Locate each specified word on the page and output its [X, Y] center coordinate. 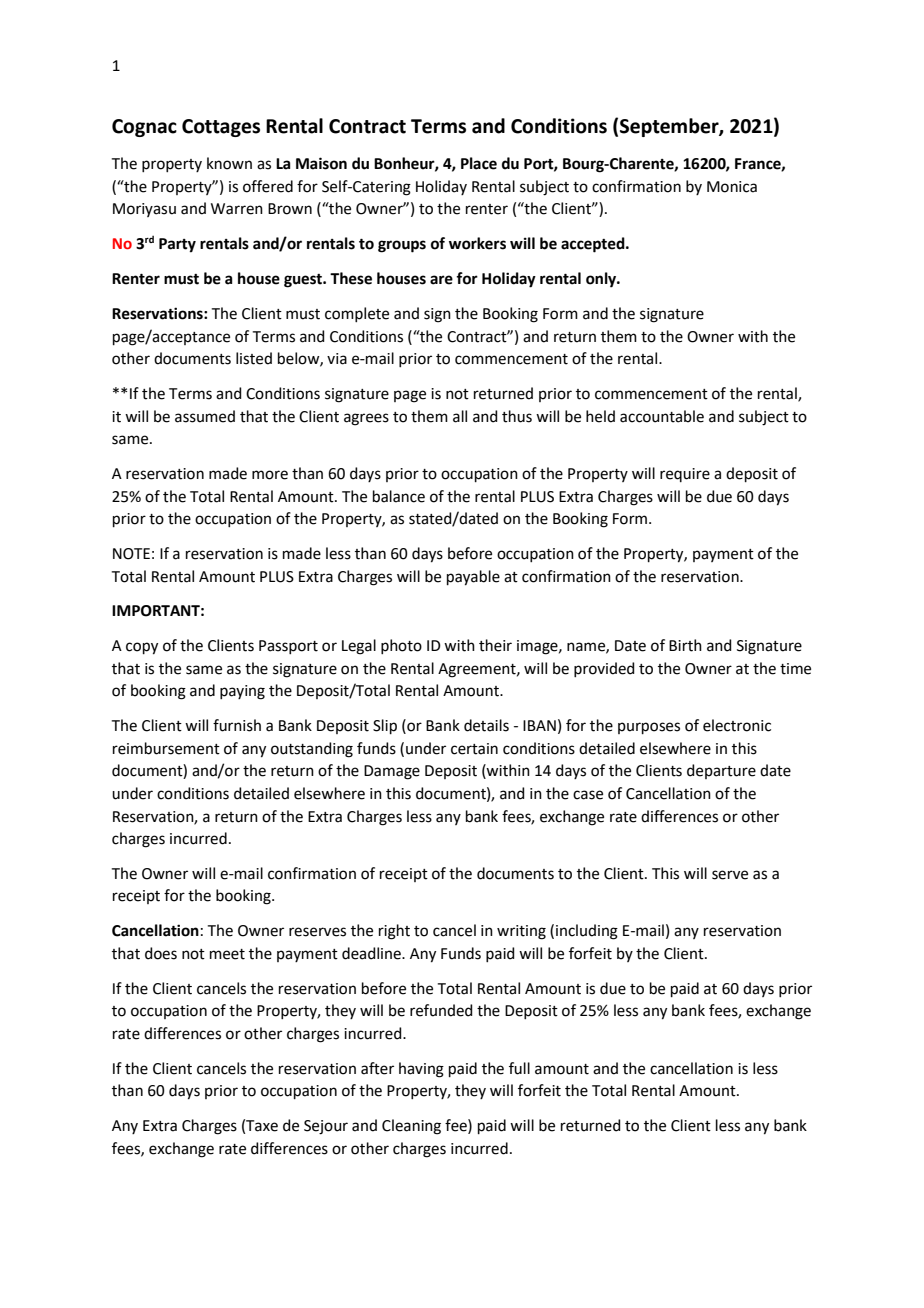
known [229, 163]
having [421, 1070]
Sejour [326, 1127]
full [519, 1068]
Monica [732, 187]
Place [479, 163]
